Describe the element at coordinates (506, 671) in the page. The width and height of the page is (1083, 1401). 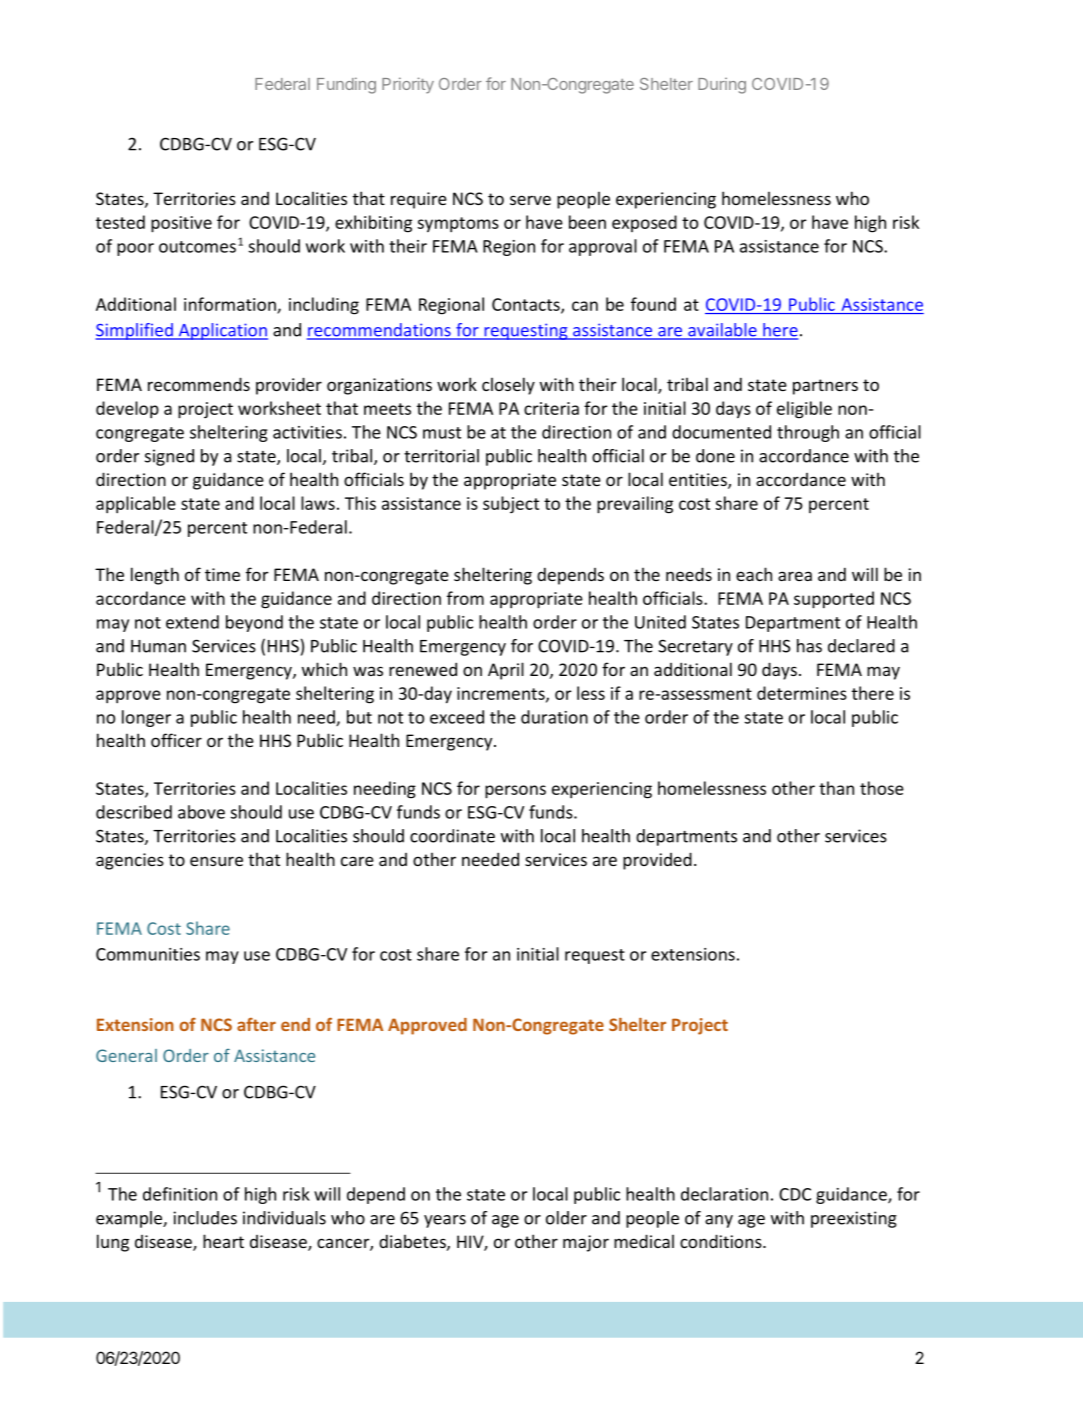
I see `April` at that location.
